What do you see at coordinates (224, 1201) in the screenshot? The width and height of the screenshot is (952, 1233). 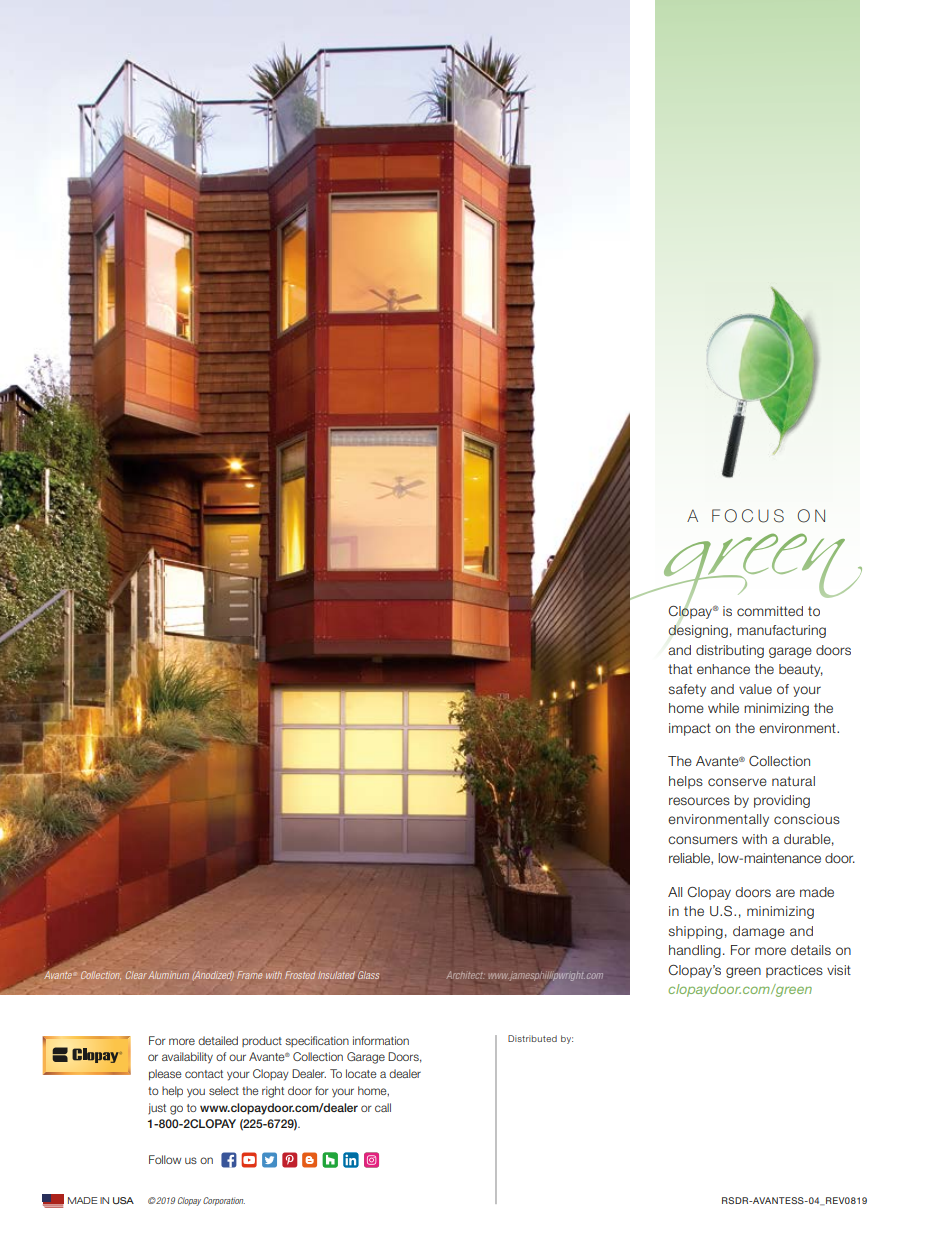 I see `Corporation` at bounding box center [224, 1201].
